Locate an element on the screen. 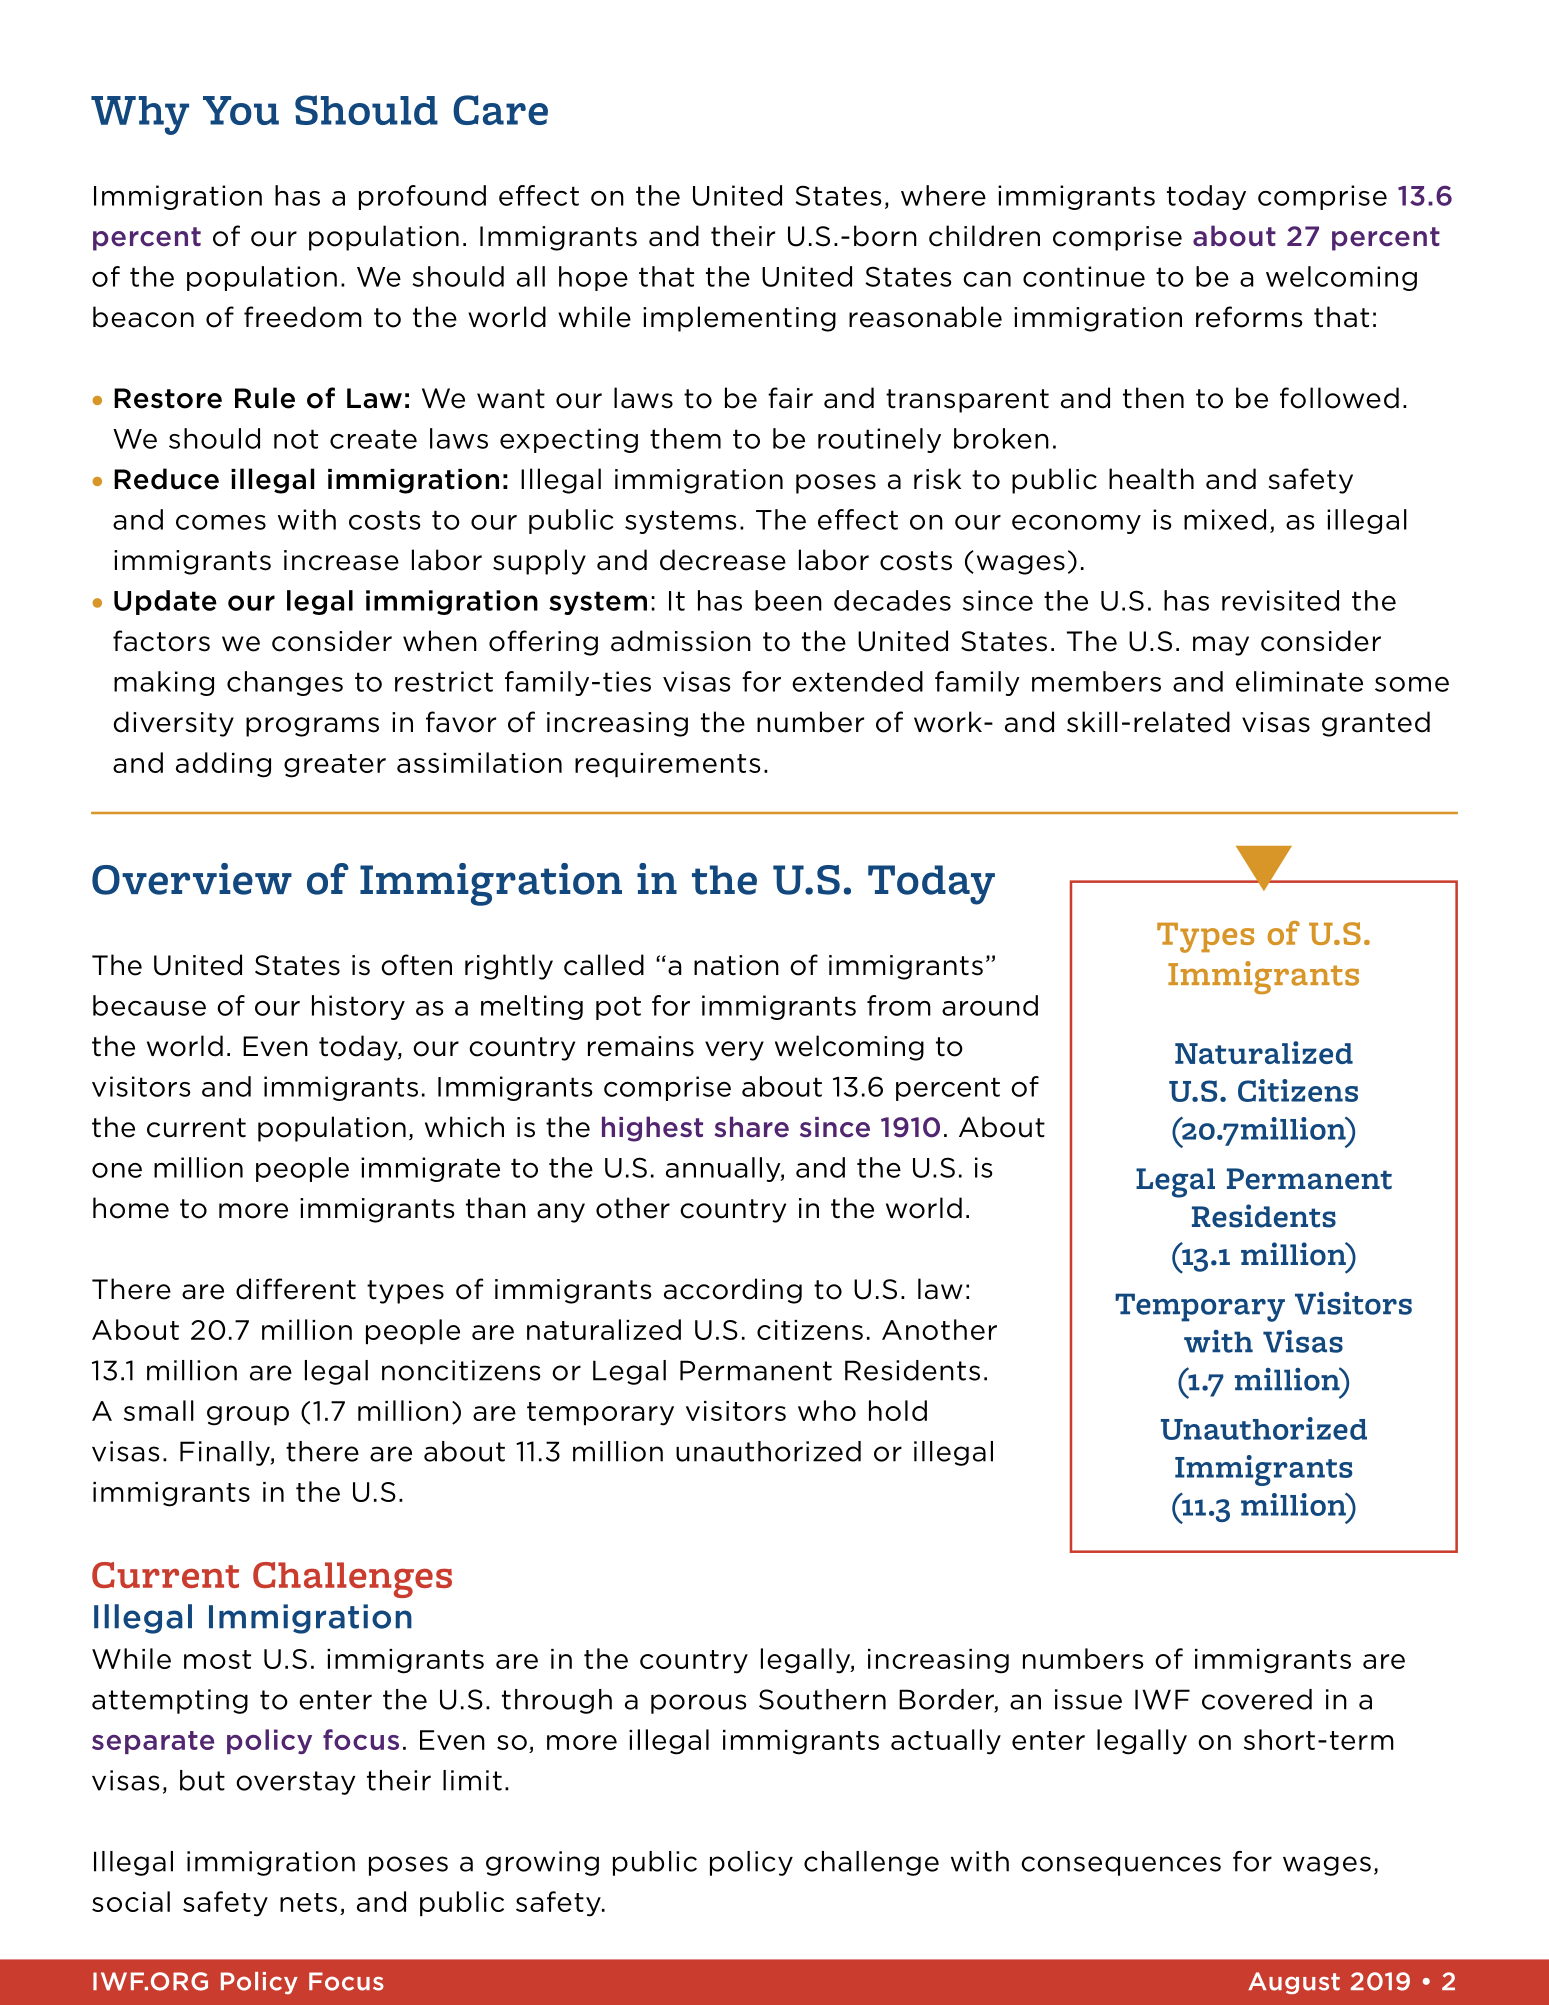  according is located at coordinates (733, 1291).
